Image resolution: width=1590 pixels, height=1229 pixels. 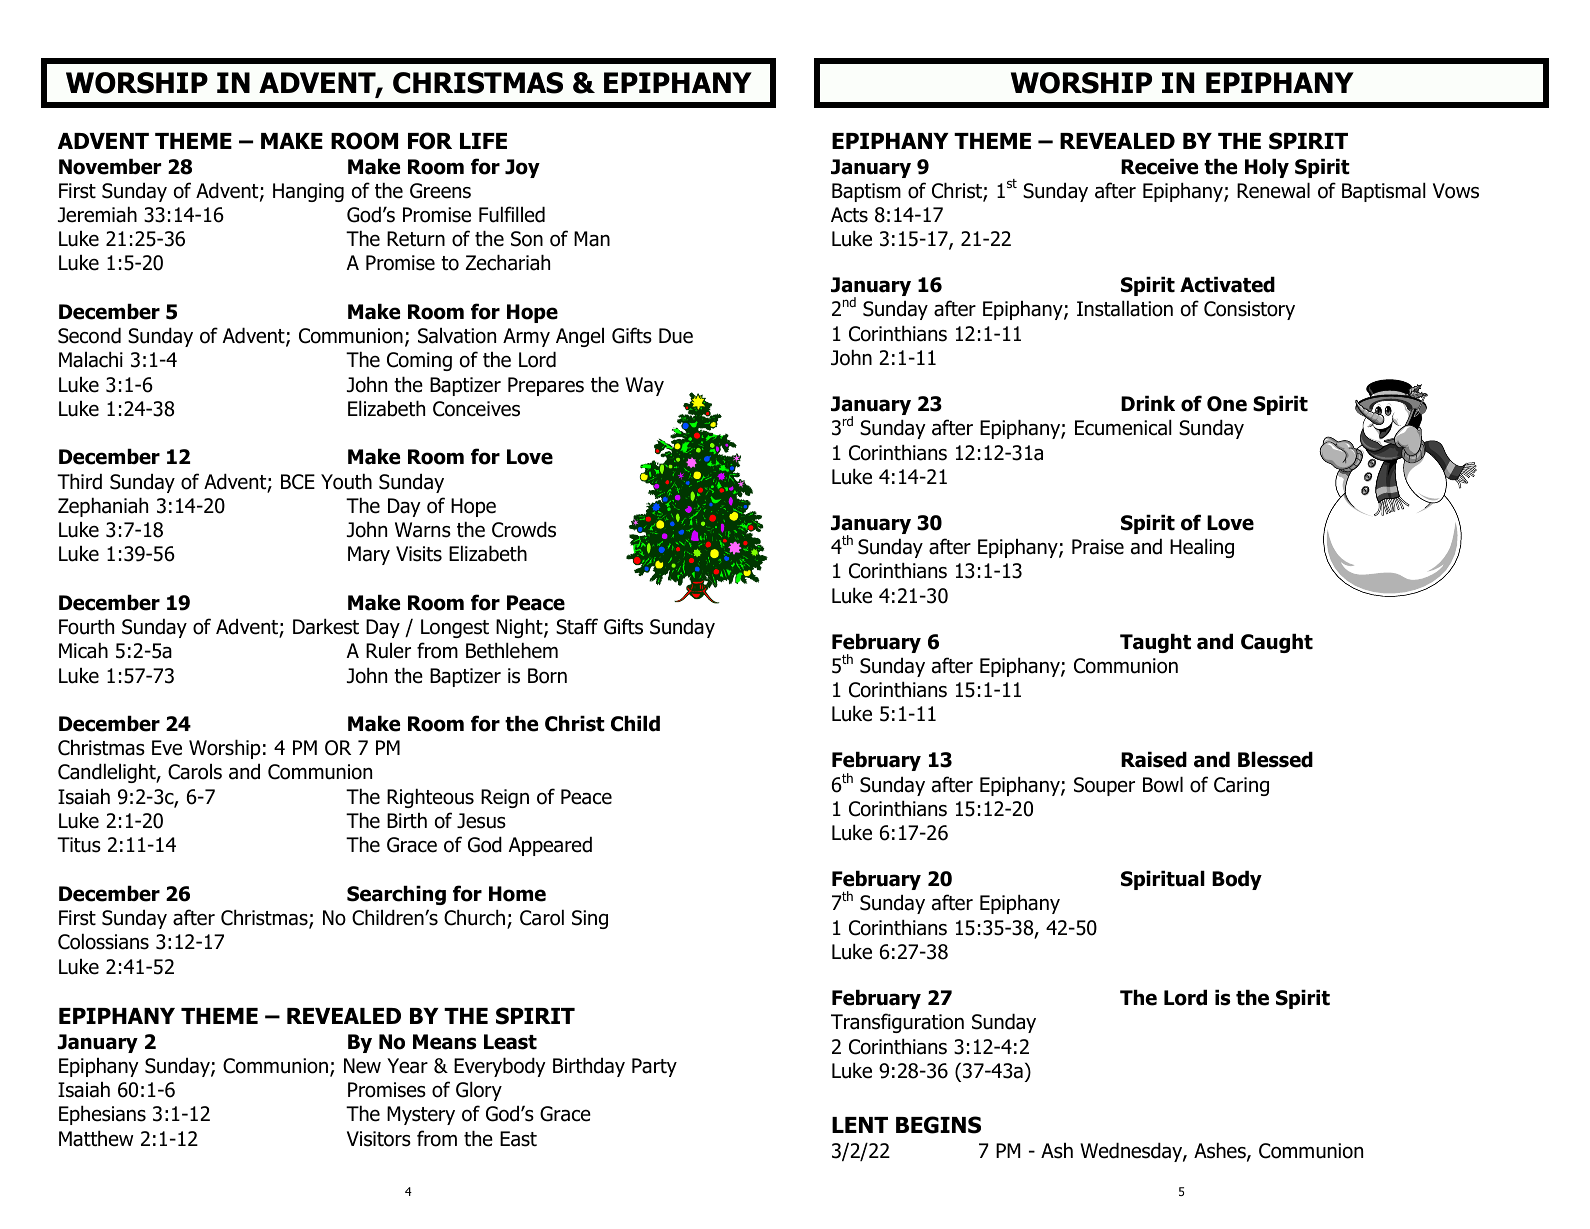 I want to click on Crowds, so click(x=524, y=529).
